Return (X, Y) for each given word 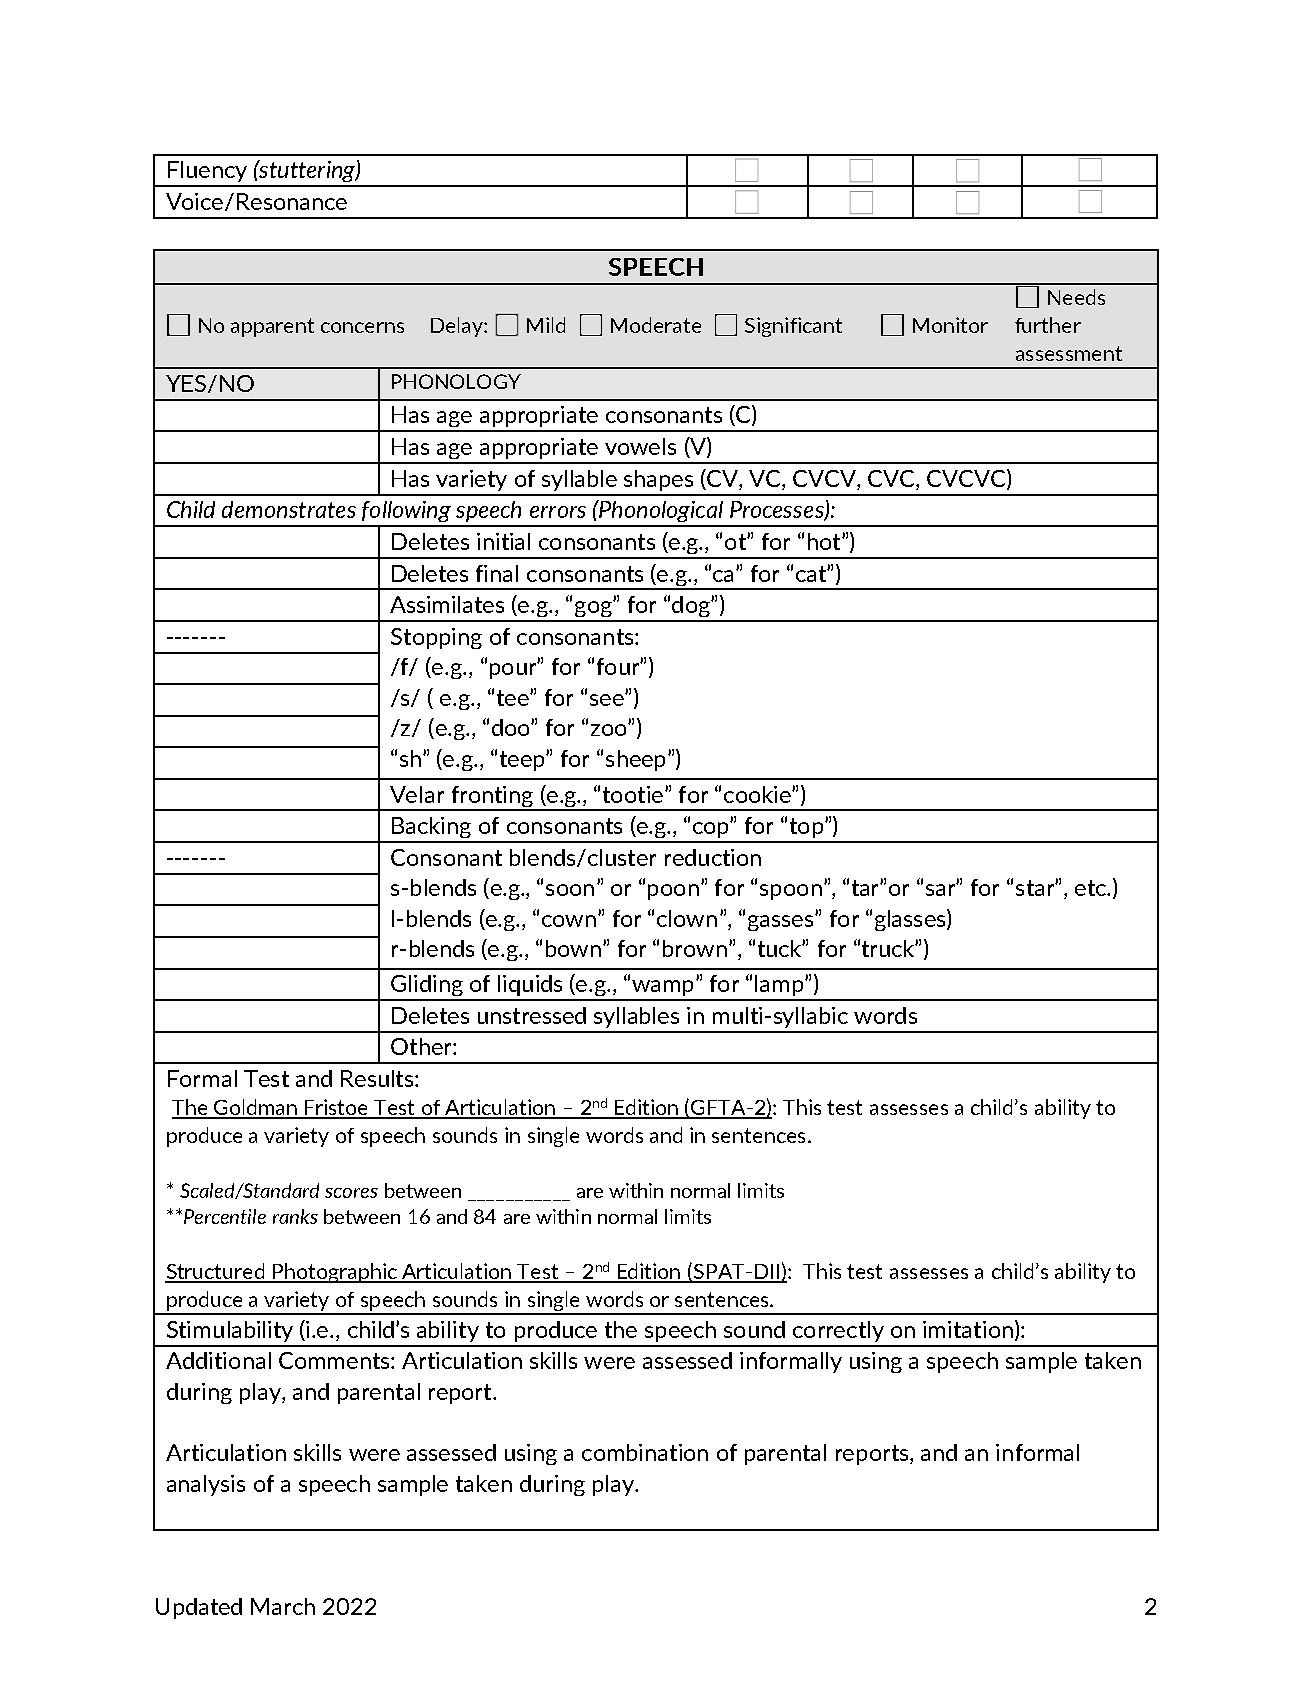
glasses (911, 920)
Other (422, 1046)
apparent (272, 327)
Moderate (656, 325)
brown (695, 948)
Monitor (950, 325)
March (283, 1606)
